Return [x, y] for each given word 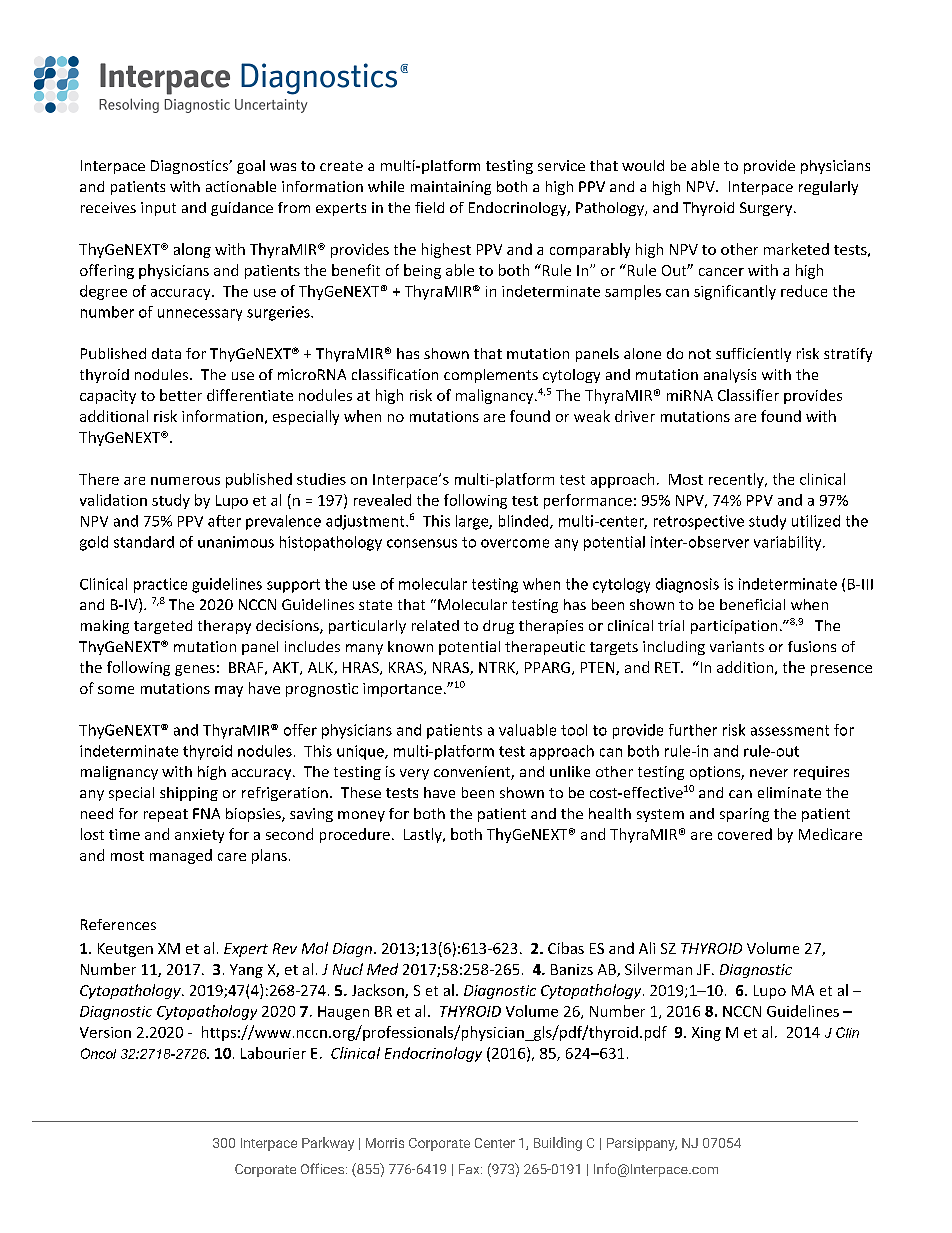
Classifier [748, 395]
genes [195, 670]
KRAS [407, 668]
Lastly [424, 835]
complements [491, 376]
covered [745, 834]
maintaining [451, 188]
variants [737, 646]
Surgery [767, 209]
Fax [470, 1169]
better [181, 395]
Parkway [328, 1144]
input [158, 209]
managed [181, 856]
